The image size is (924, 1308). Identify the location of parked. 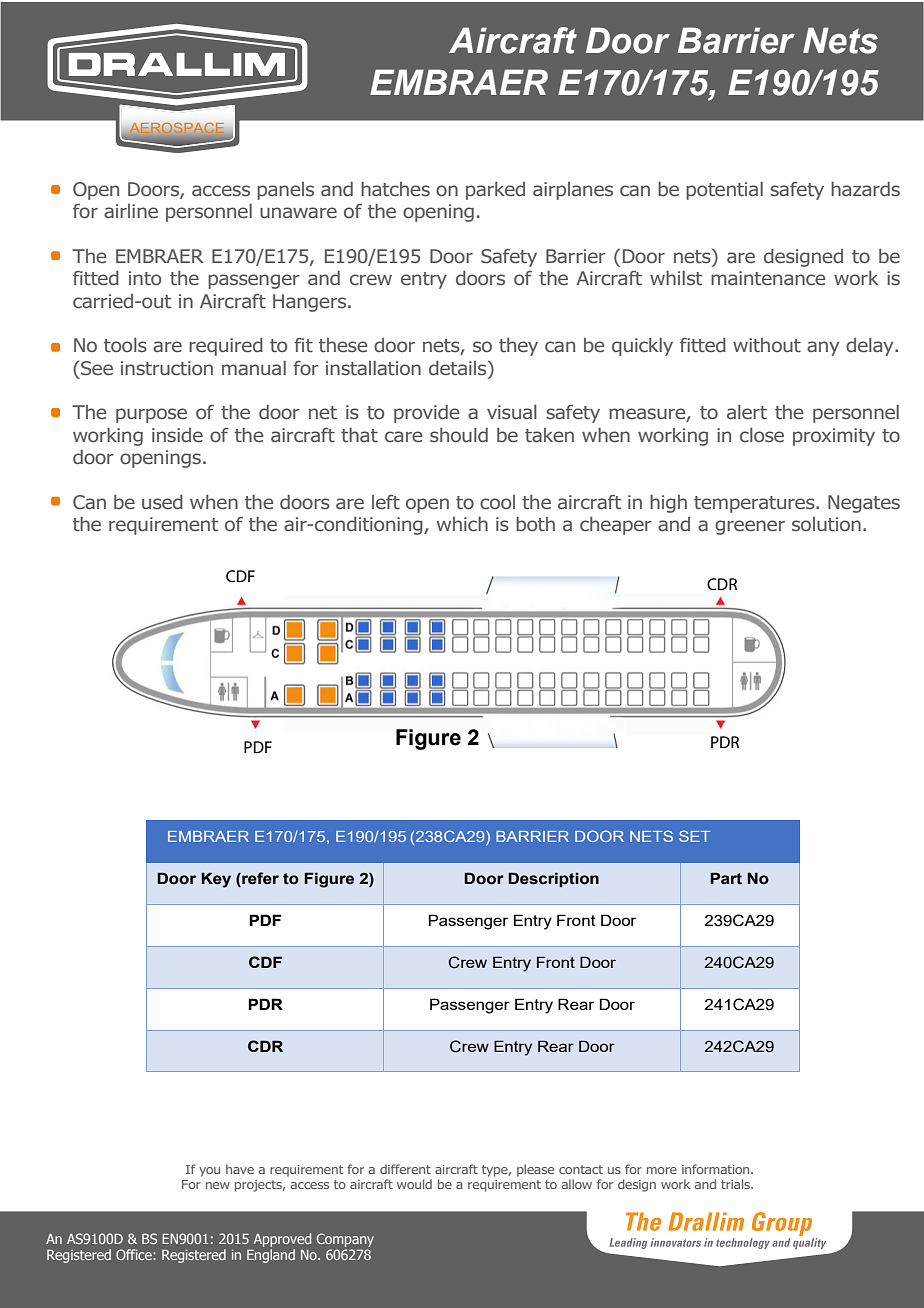
(495, 191).
